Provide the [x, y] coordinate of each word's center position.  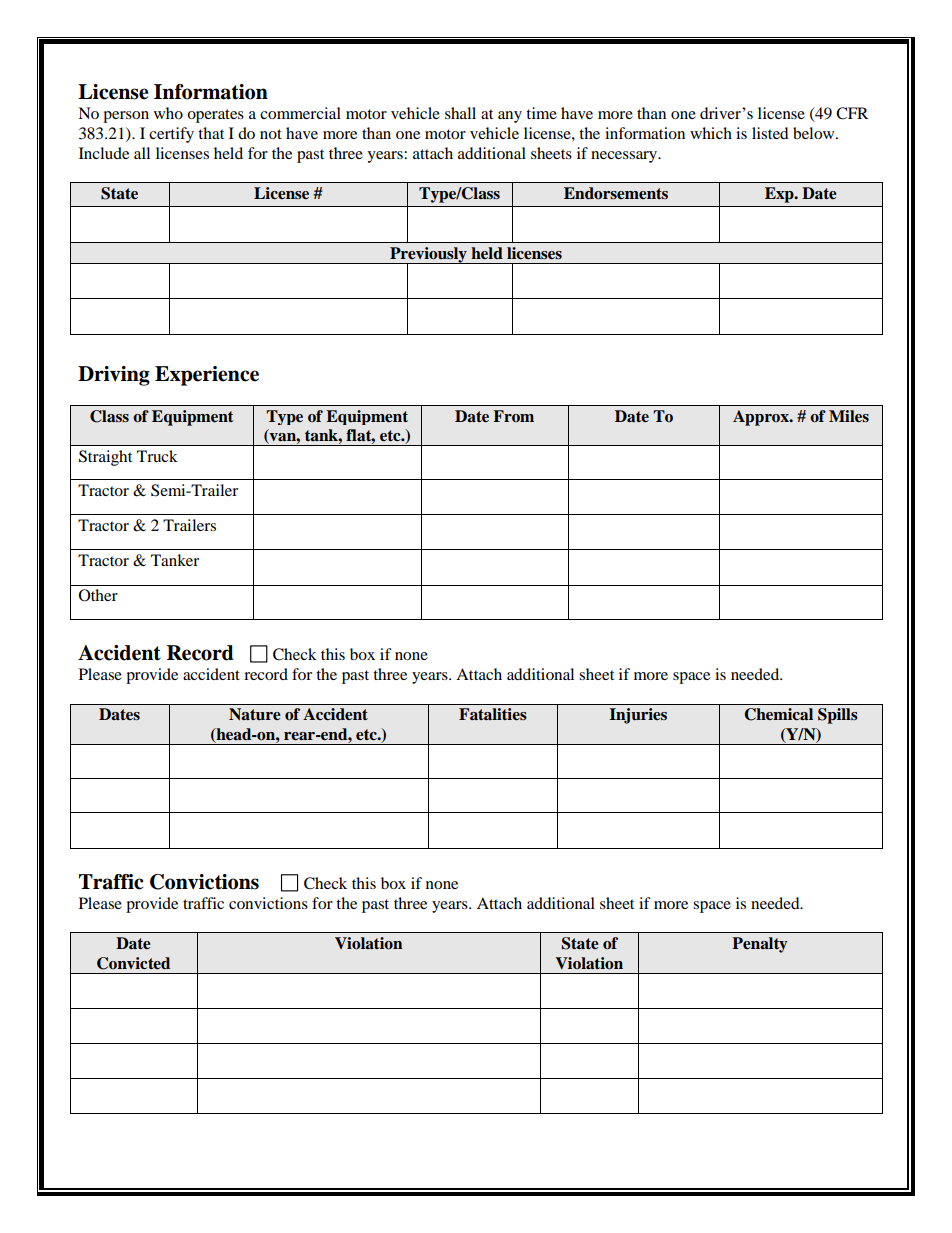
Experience [207, 376]
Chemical [778, 714]
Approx [762, 418]
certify [171, 135]
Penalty [760, 945]
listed [770, 133]
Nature [255, 714]
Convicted [133, 963]
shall [460, 113]
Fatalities [493, 714]
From [513, 416]
